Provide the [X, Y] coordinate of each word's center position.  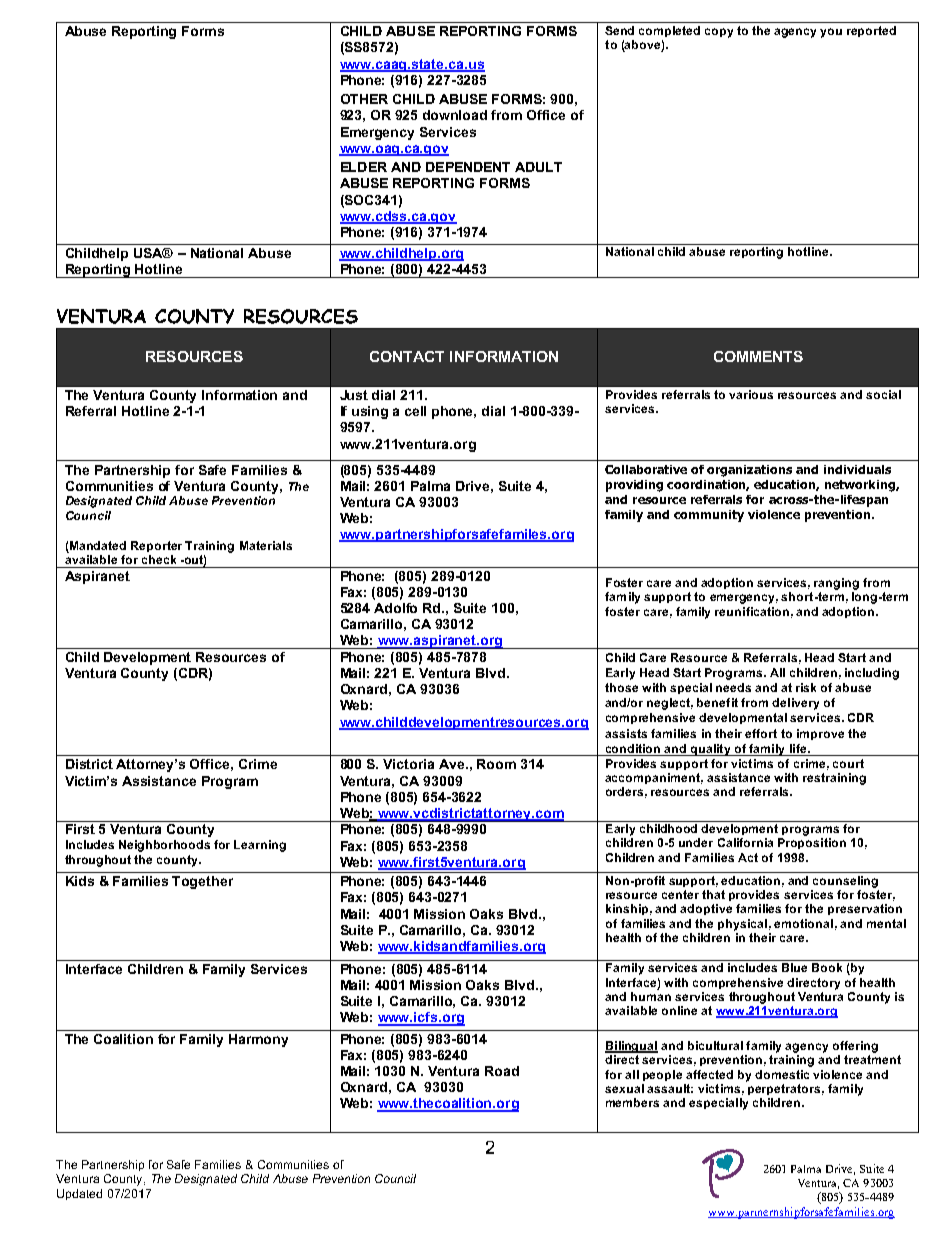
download [455, 115]
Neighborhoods [164, 846]
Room [496, 764]
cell [415, 411]
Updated [79, 1194]
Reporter [156, 546]
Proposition [812, 843]
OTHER [364, 99]
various [751, 394]
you [831, 33]
